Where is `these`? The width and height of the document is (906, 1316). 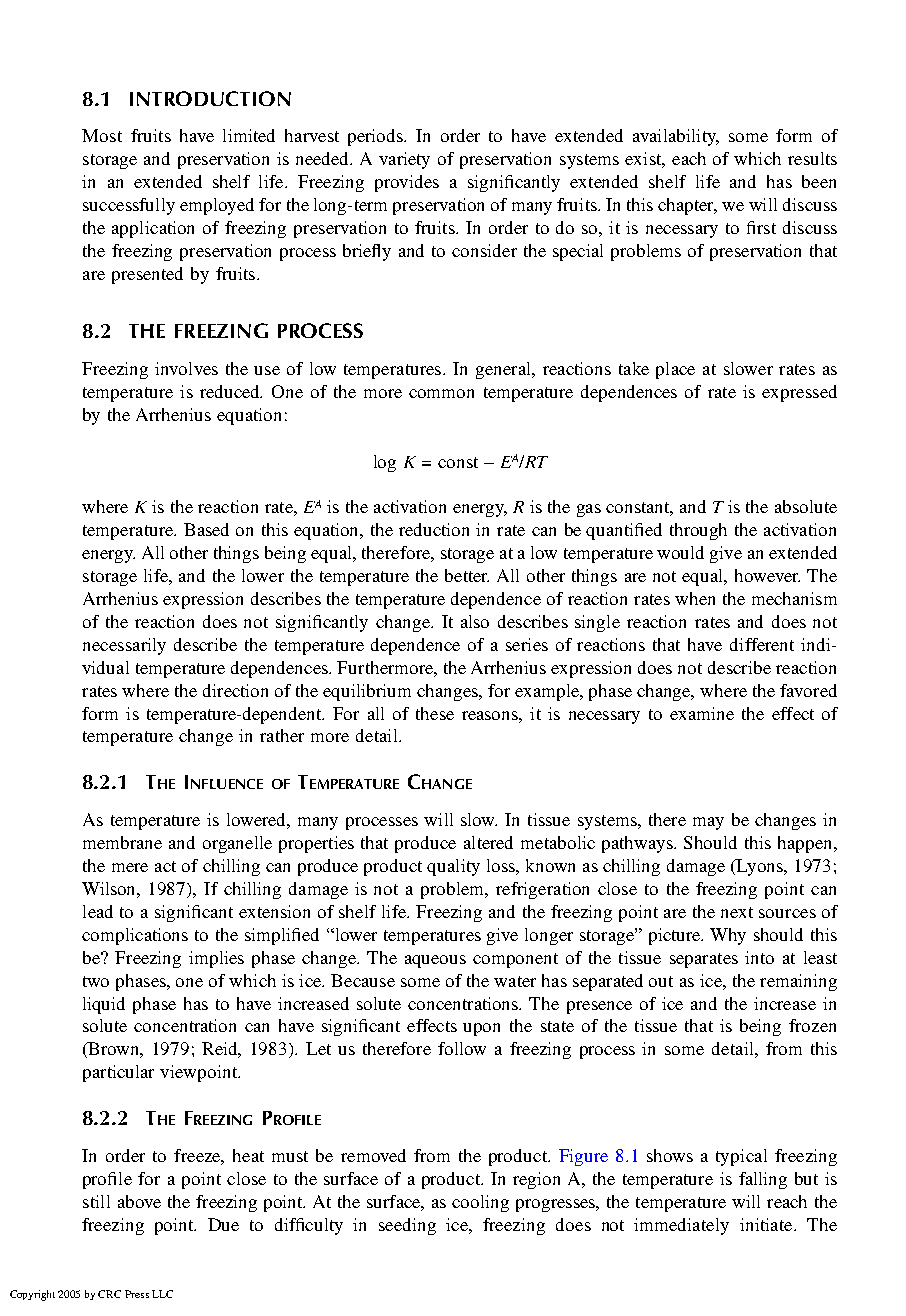
these is located at coordinates (435, 713).
